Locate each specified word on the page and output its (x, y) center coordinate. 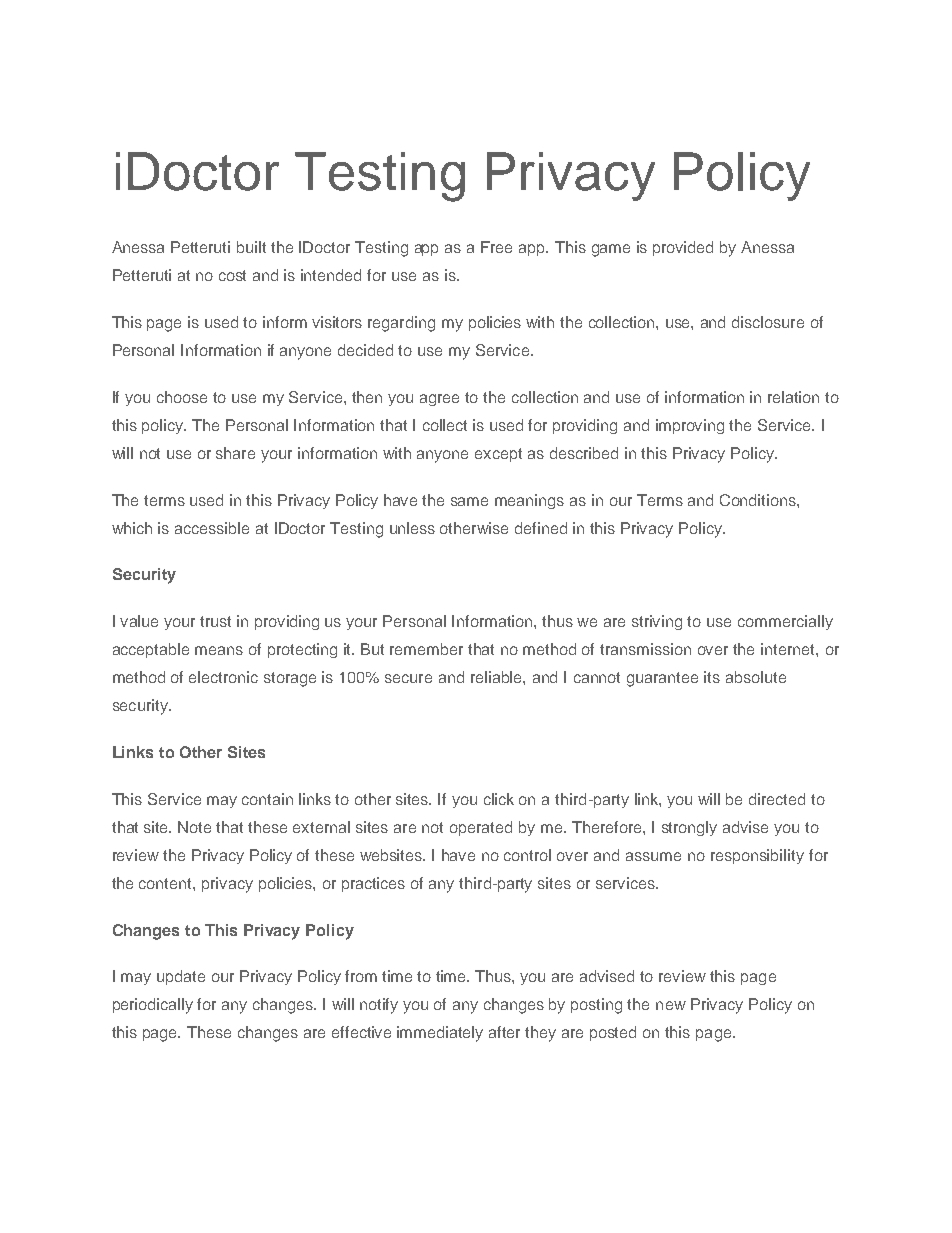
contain (267, 799)
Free (496, 247)
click (499, 799)
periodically (153, 1006)
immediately (440, 1034)
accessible (212, 528)
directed (777, 799)
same (469, 501)
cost (232, 275)
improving (690, 426)
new (671, 1005)
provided (683, 248)
